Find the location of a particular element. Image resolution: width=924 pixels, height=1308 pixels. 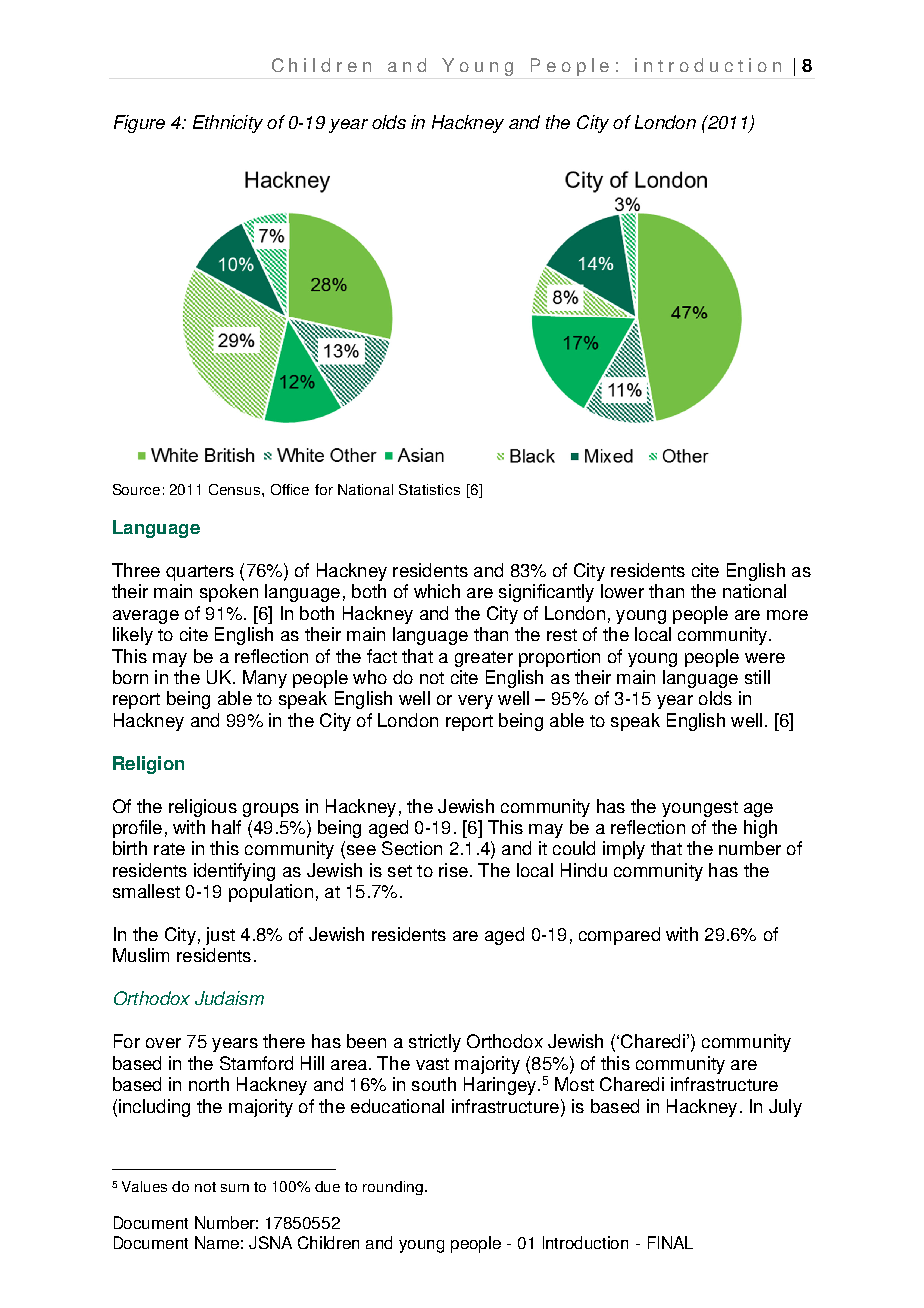

compared is located at coordinates (619, 936).
